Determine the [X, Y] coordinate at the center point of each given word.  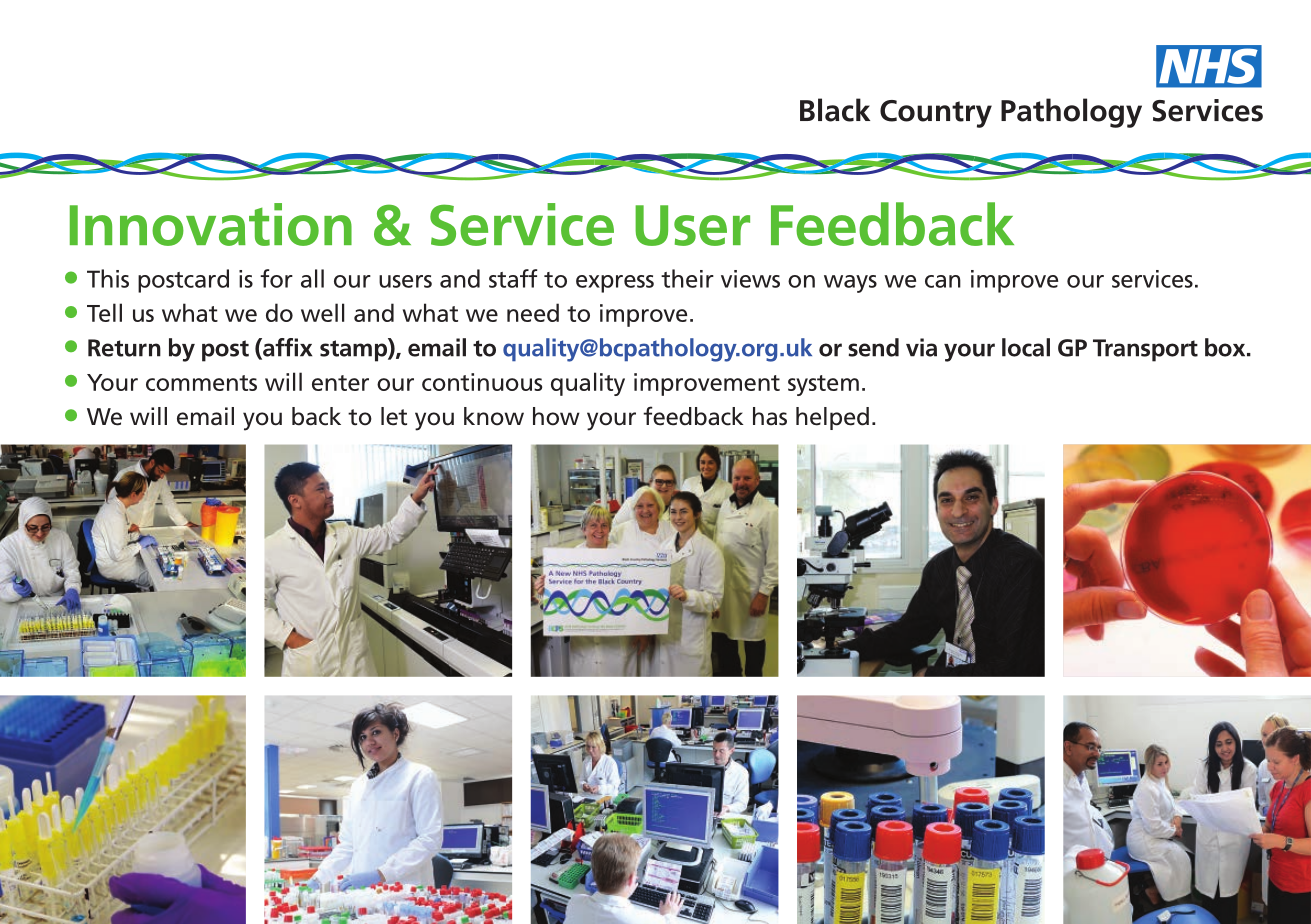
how [556, 416]
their [687, 278]
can [943, 281]
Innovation [211, 224]
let [394, 416]
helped [832, 418]
